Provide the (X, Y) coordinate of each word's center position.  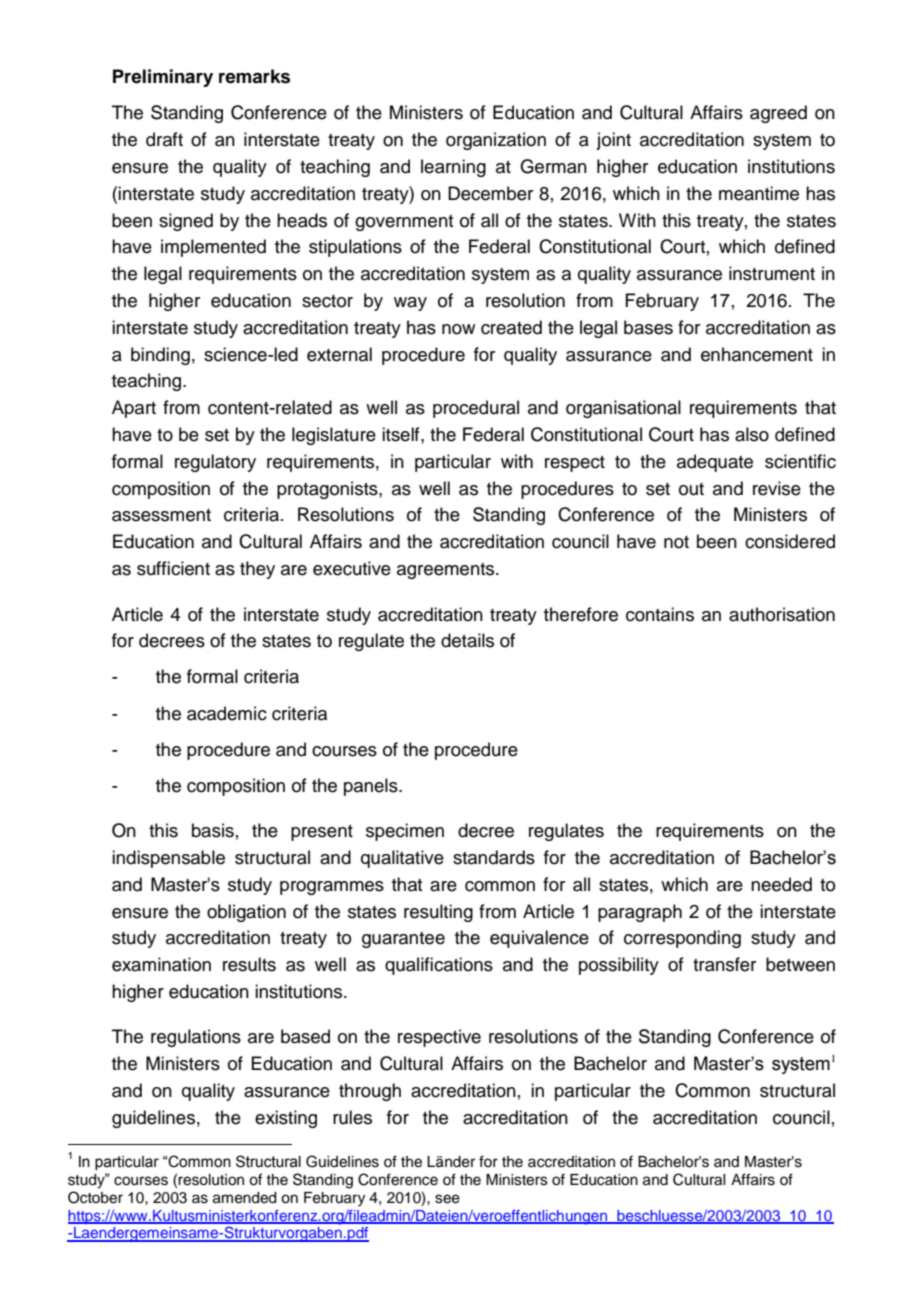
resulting (438, 913)
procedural (476, 409)
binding (160, 356)
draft (164, 139)
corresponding (682, 939)
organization (496, 141)
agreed (778, 114)
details (467, 640)
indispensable (168, 859)
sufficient (173, 568)
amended (244, 1198)
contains (660, 614)
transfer (724, 964)
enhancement (757, 354)
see (447, 1199)
